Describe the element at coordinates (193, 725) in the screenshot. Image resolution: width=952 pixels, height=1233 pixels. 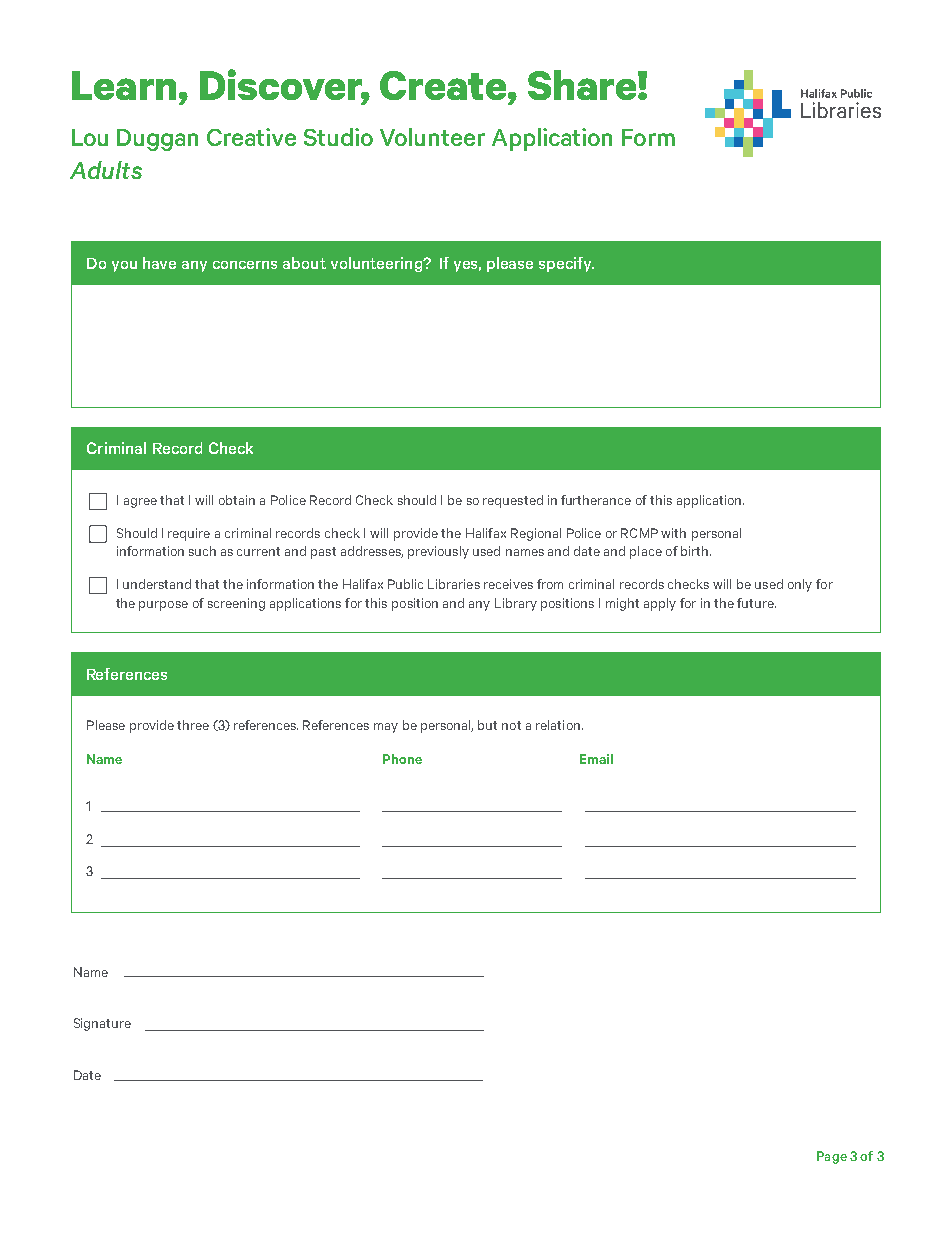
I see `three` at that location.
